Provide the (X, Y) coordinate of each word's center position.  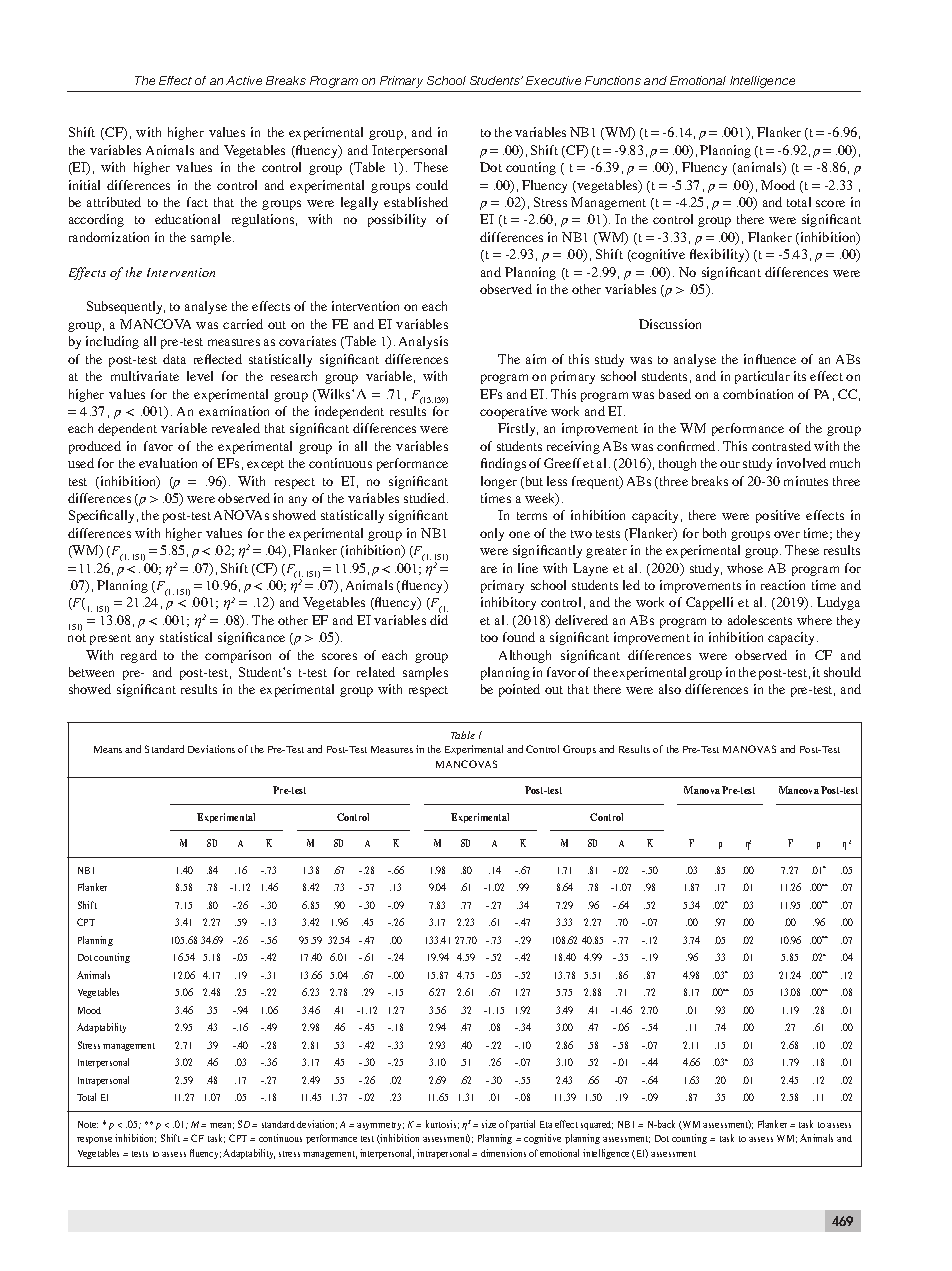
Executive (553, 80)
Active (244, 80)
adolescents (760, 620)
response (94, 1140)
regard (139, 656)
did (439, 620)
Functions (613, 80)
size (489, 1124)
